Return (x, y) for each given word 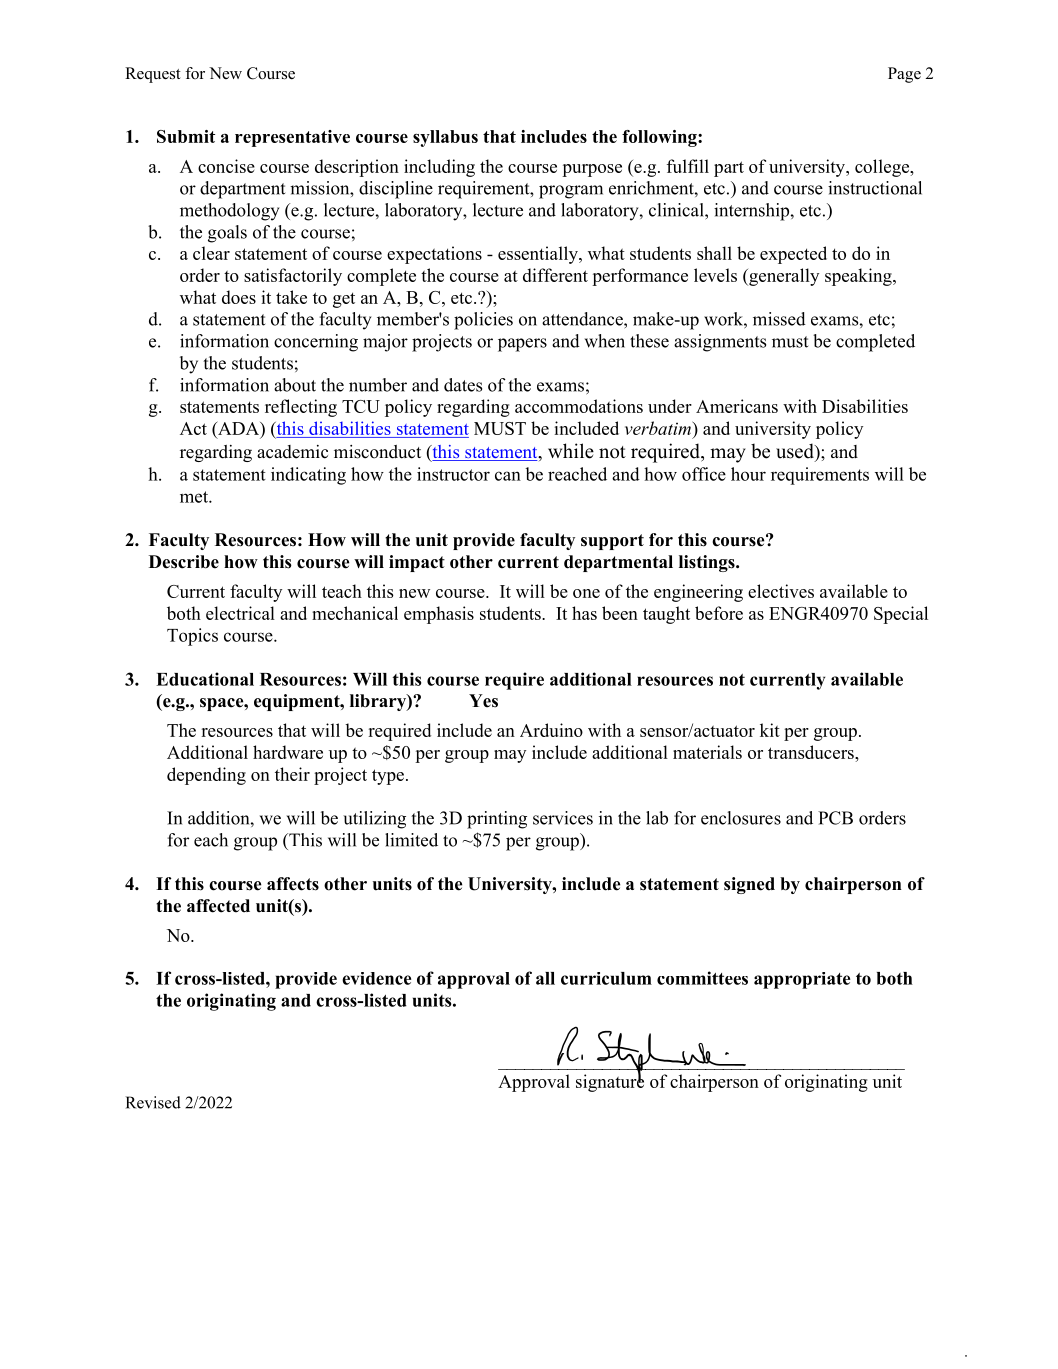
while (571, 451)
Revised (153, 1102)
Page (904, 75)
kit (770, 730)
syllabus (445, 138)
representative (292, 138)
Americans (737, 406)
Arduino (551, 730)
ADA (238, 428)
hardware (288, 752)
